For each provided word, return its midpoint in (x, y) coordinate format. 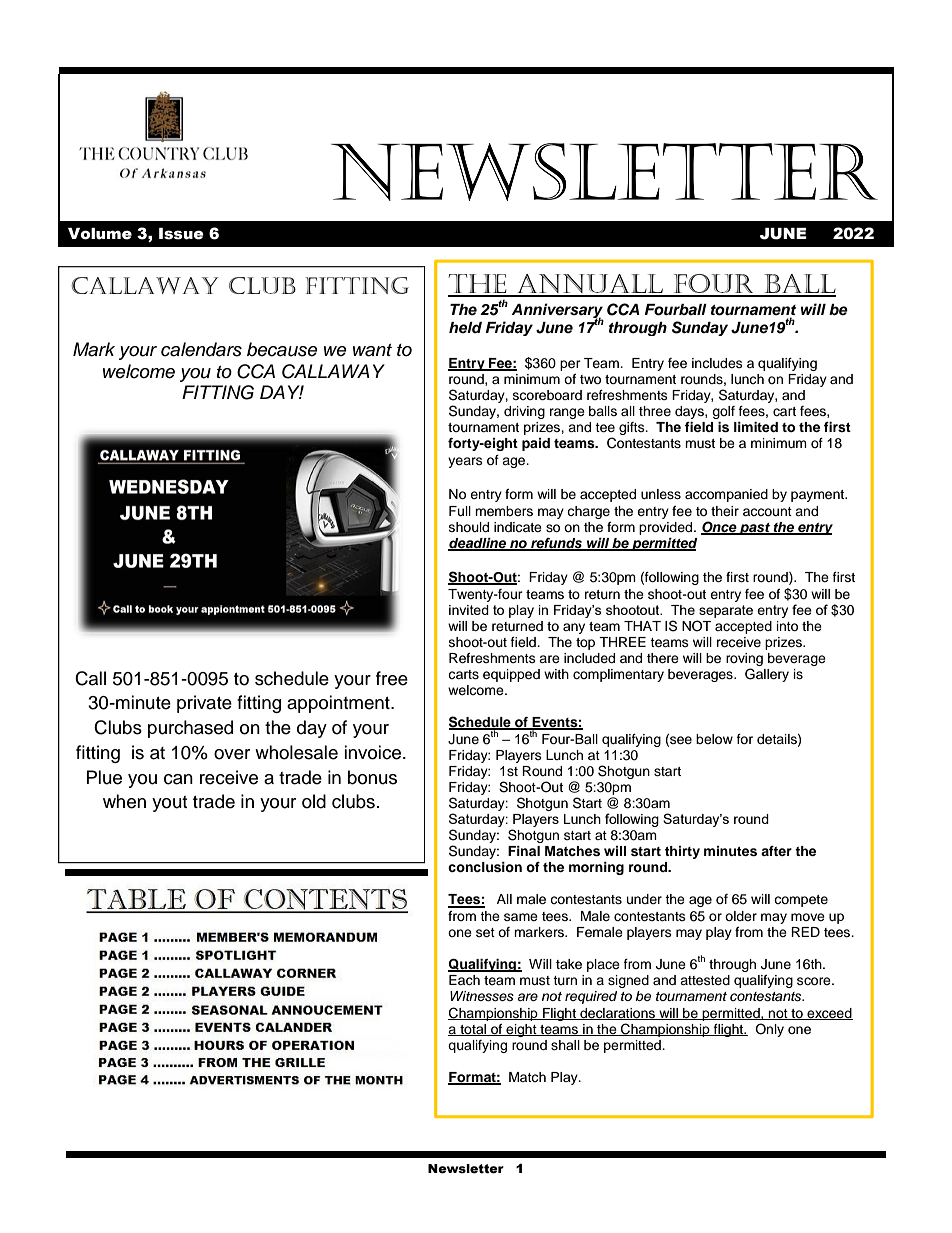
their (725, 511)
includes (717, 363)
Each (464, 980)
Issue (181, 234)
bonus (372, 777)
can (178, 779)
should (469, 527)
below (714, 739)
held (465, 328)
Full (460, 511)
